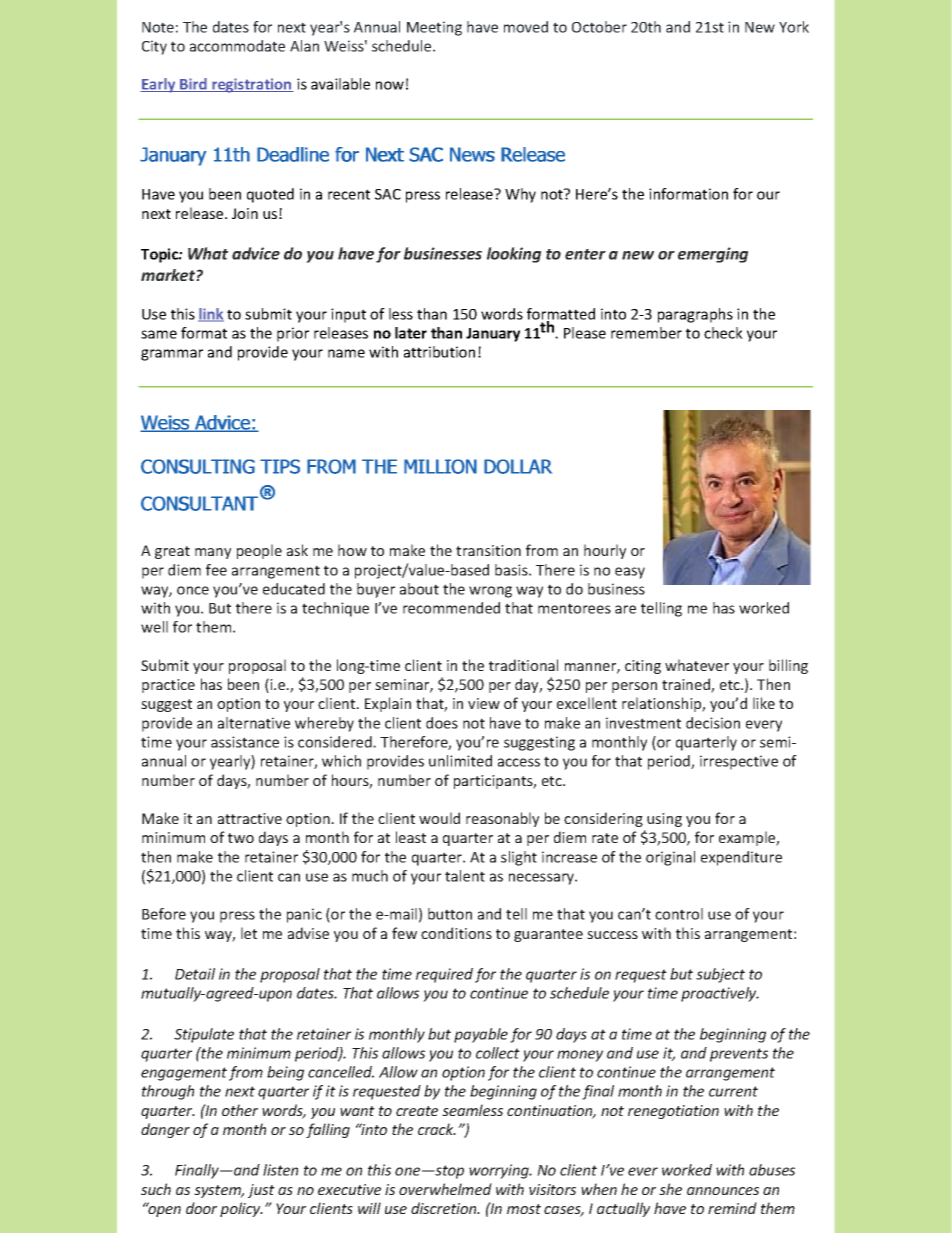 This screenshot has width=952, height=1233. Describe the element at coordinates (687, 685) in the screenshot. I see `trained` at that location.
